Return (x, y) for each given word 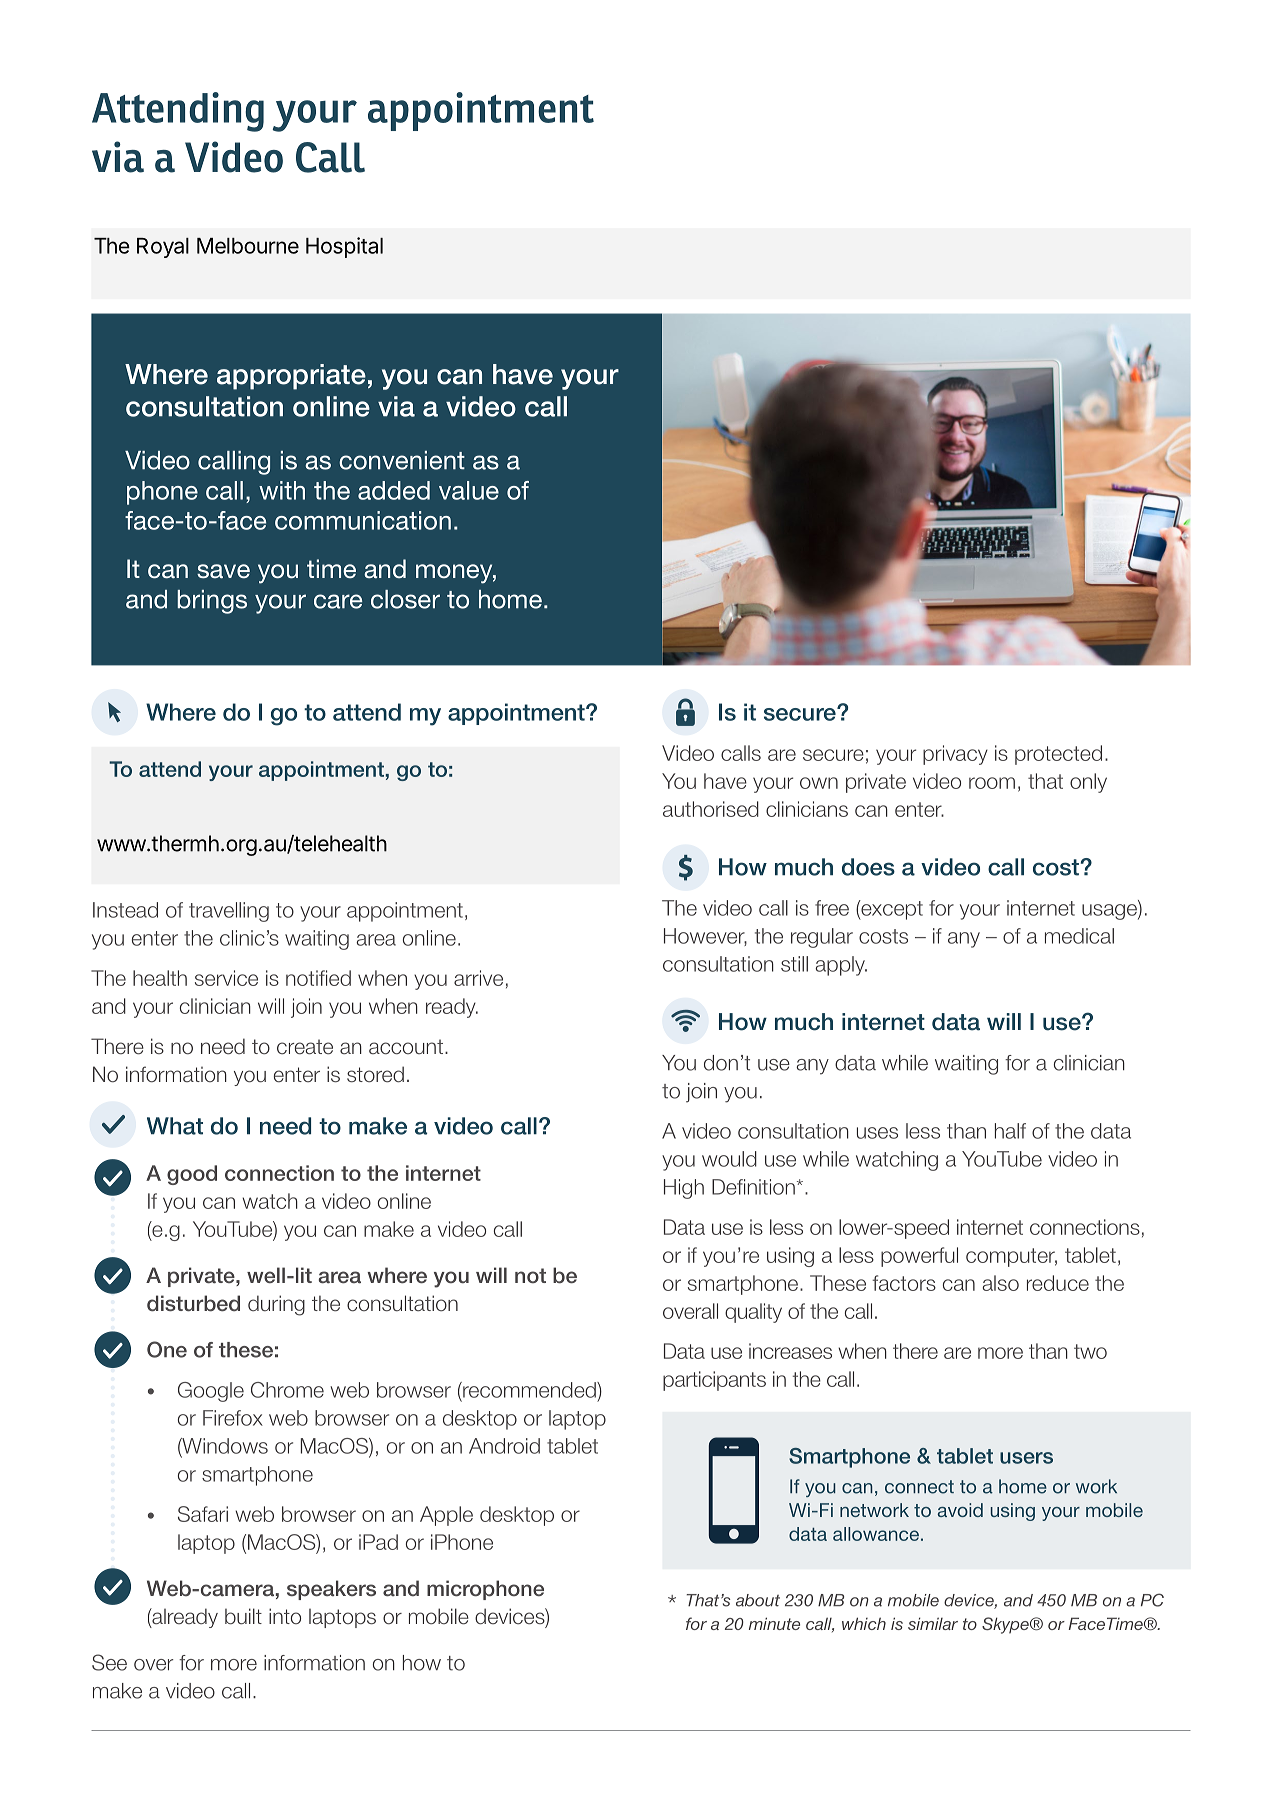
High (684, 1189)
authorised (711, 809)
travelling (229, 912)
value (469, 490)
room (992, 783)
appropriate (291, 377)
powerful (919, 1257)
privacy (955, 755)
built (243, 1616)
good (192, 1175)
